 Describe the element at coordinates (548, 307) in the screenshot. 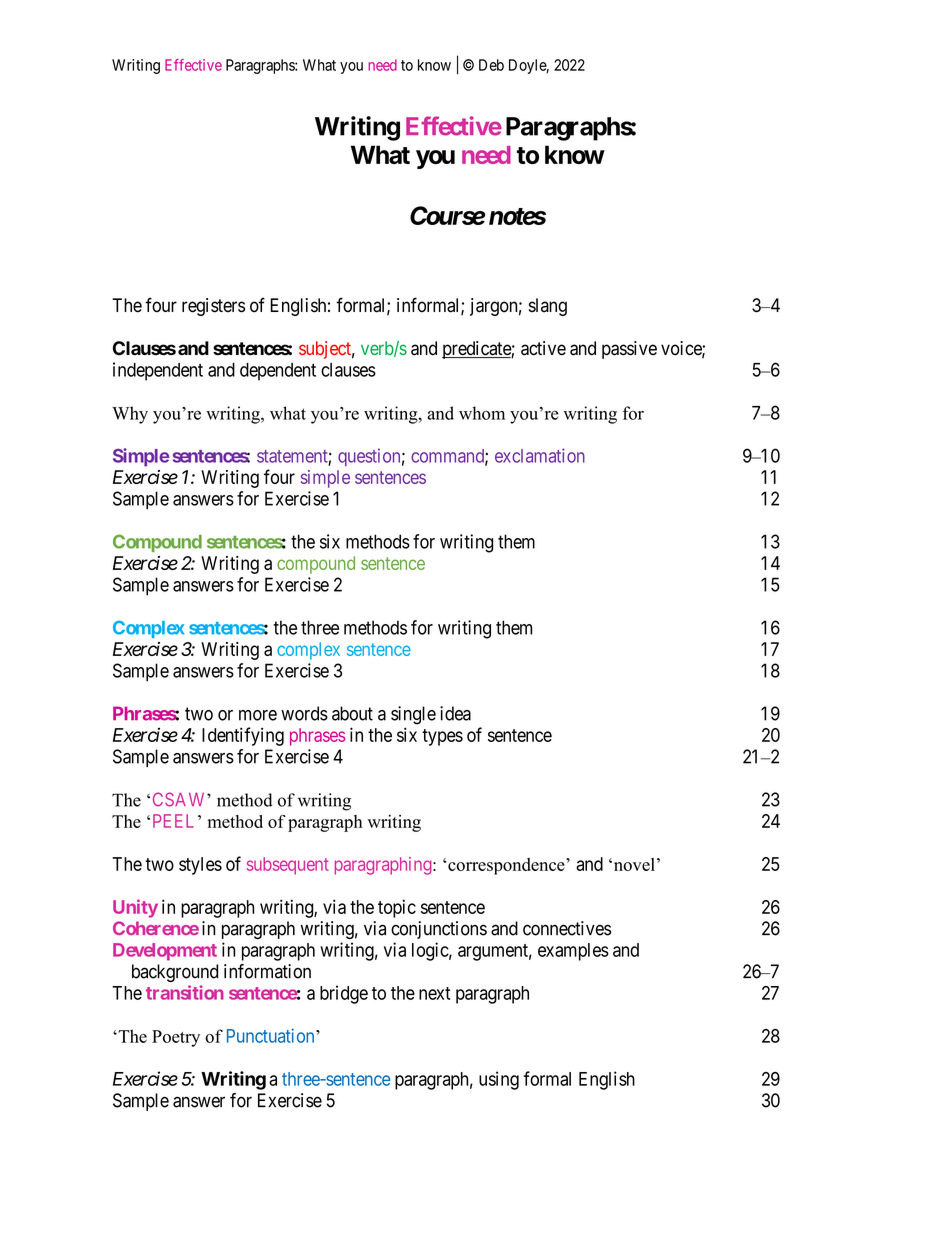

I see `slang` at that location.
